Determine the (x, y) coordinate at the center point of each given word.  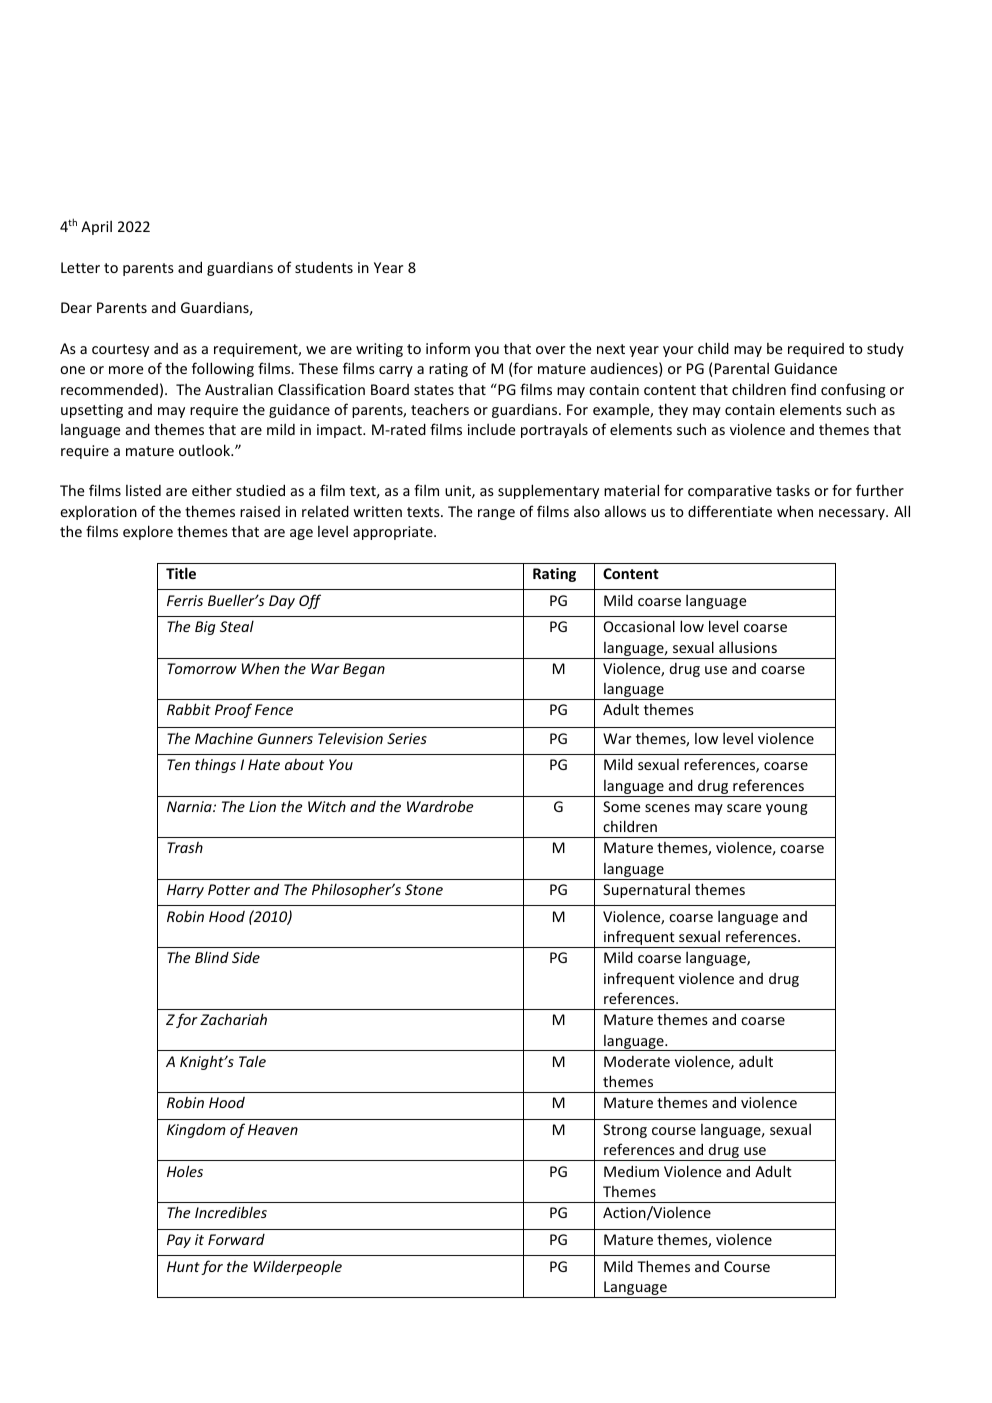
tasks (793, 490)
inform (448, 348)
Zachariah (233, 1019)
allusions (748, 647)
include (491, 429)
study (885, 349)
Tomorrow (202, 668)
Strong (625, 1131)
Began (364, 670)
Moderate (637, 1061)
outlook (206, 450)
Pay (179, 1241)
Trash (185, 847)
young (787, 809)
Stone (424, 889)
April (96, 227)
